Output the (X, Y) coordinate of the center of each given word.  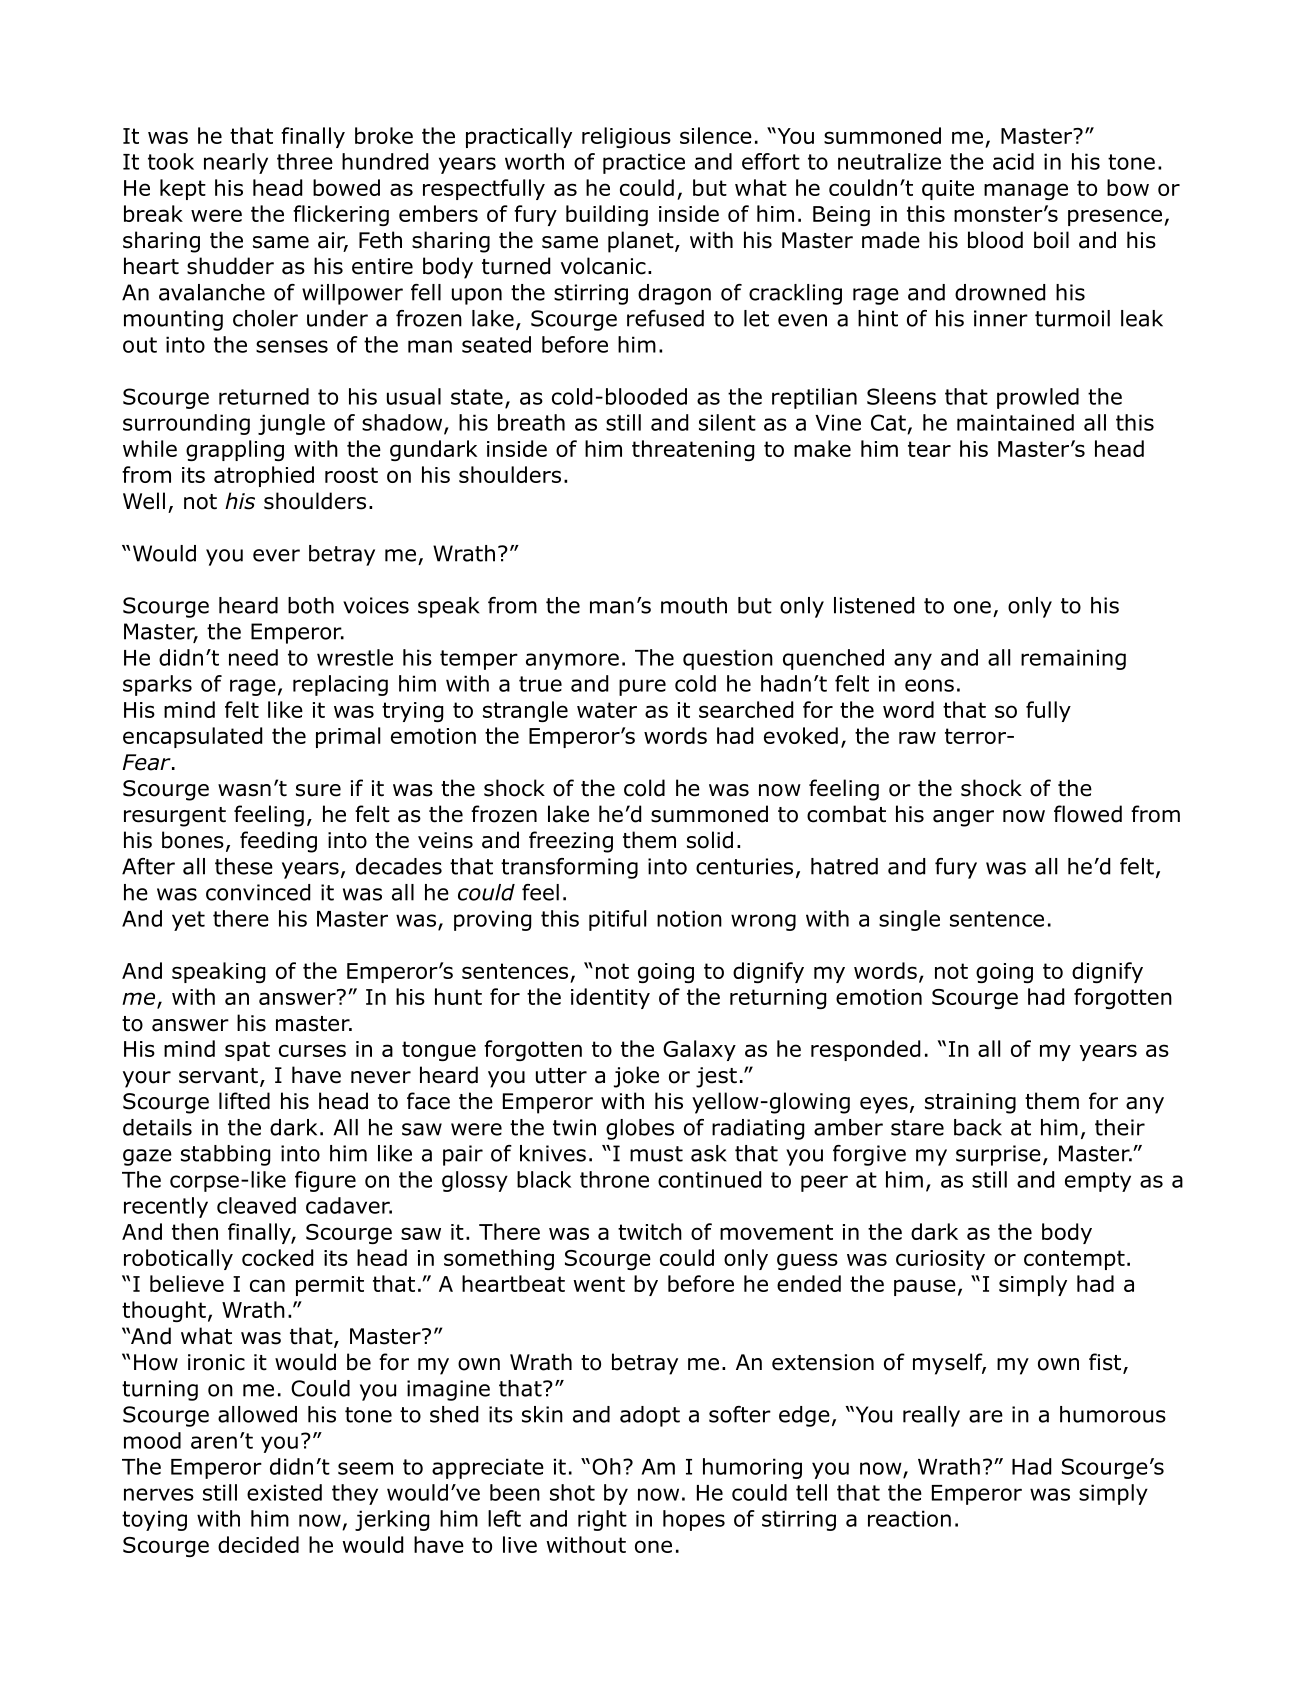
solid (710, 840)
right (602, 1520)
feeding (278, 842)
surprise (998, 1155)
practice (644, 163)
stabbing (225, 1155)
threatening (693, 450)
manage (1026, 191)
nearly (236, 163)
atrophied (264, 476)
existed (284, 1492)
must (656, 1154)
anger (963, 818)
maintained (1015, 422)
